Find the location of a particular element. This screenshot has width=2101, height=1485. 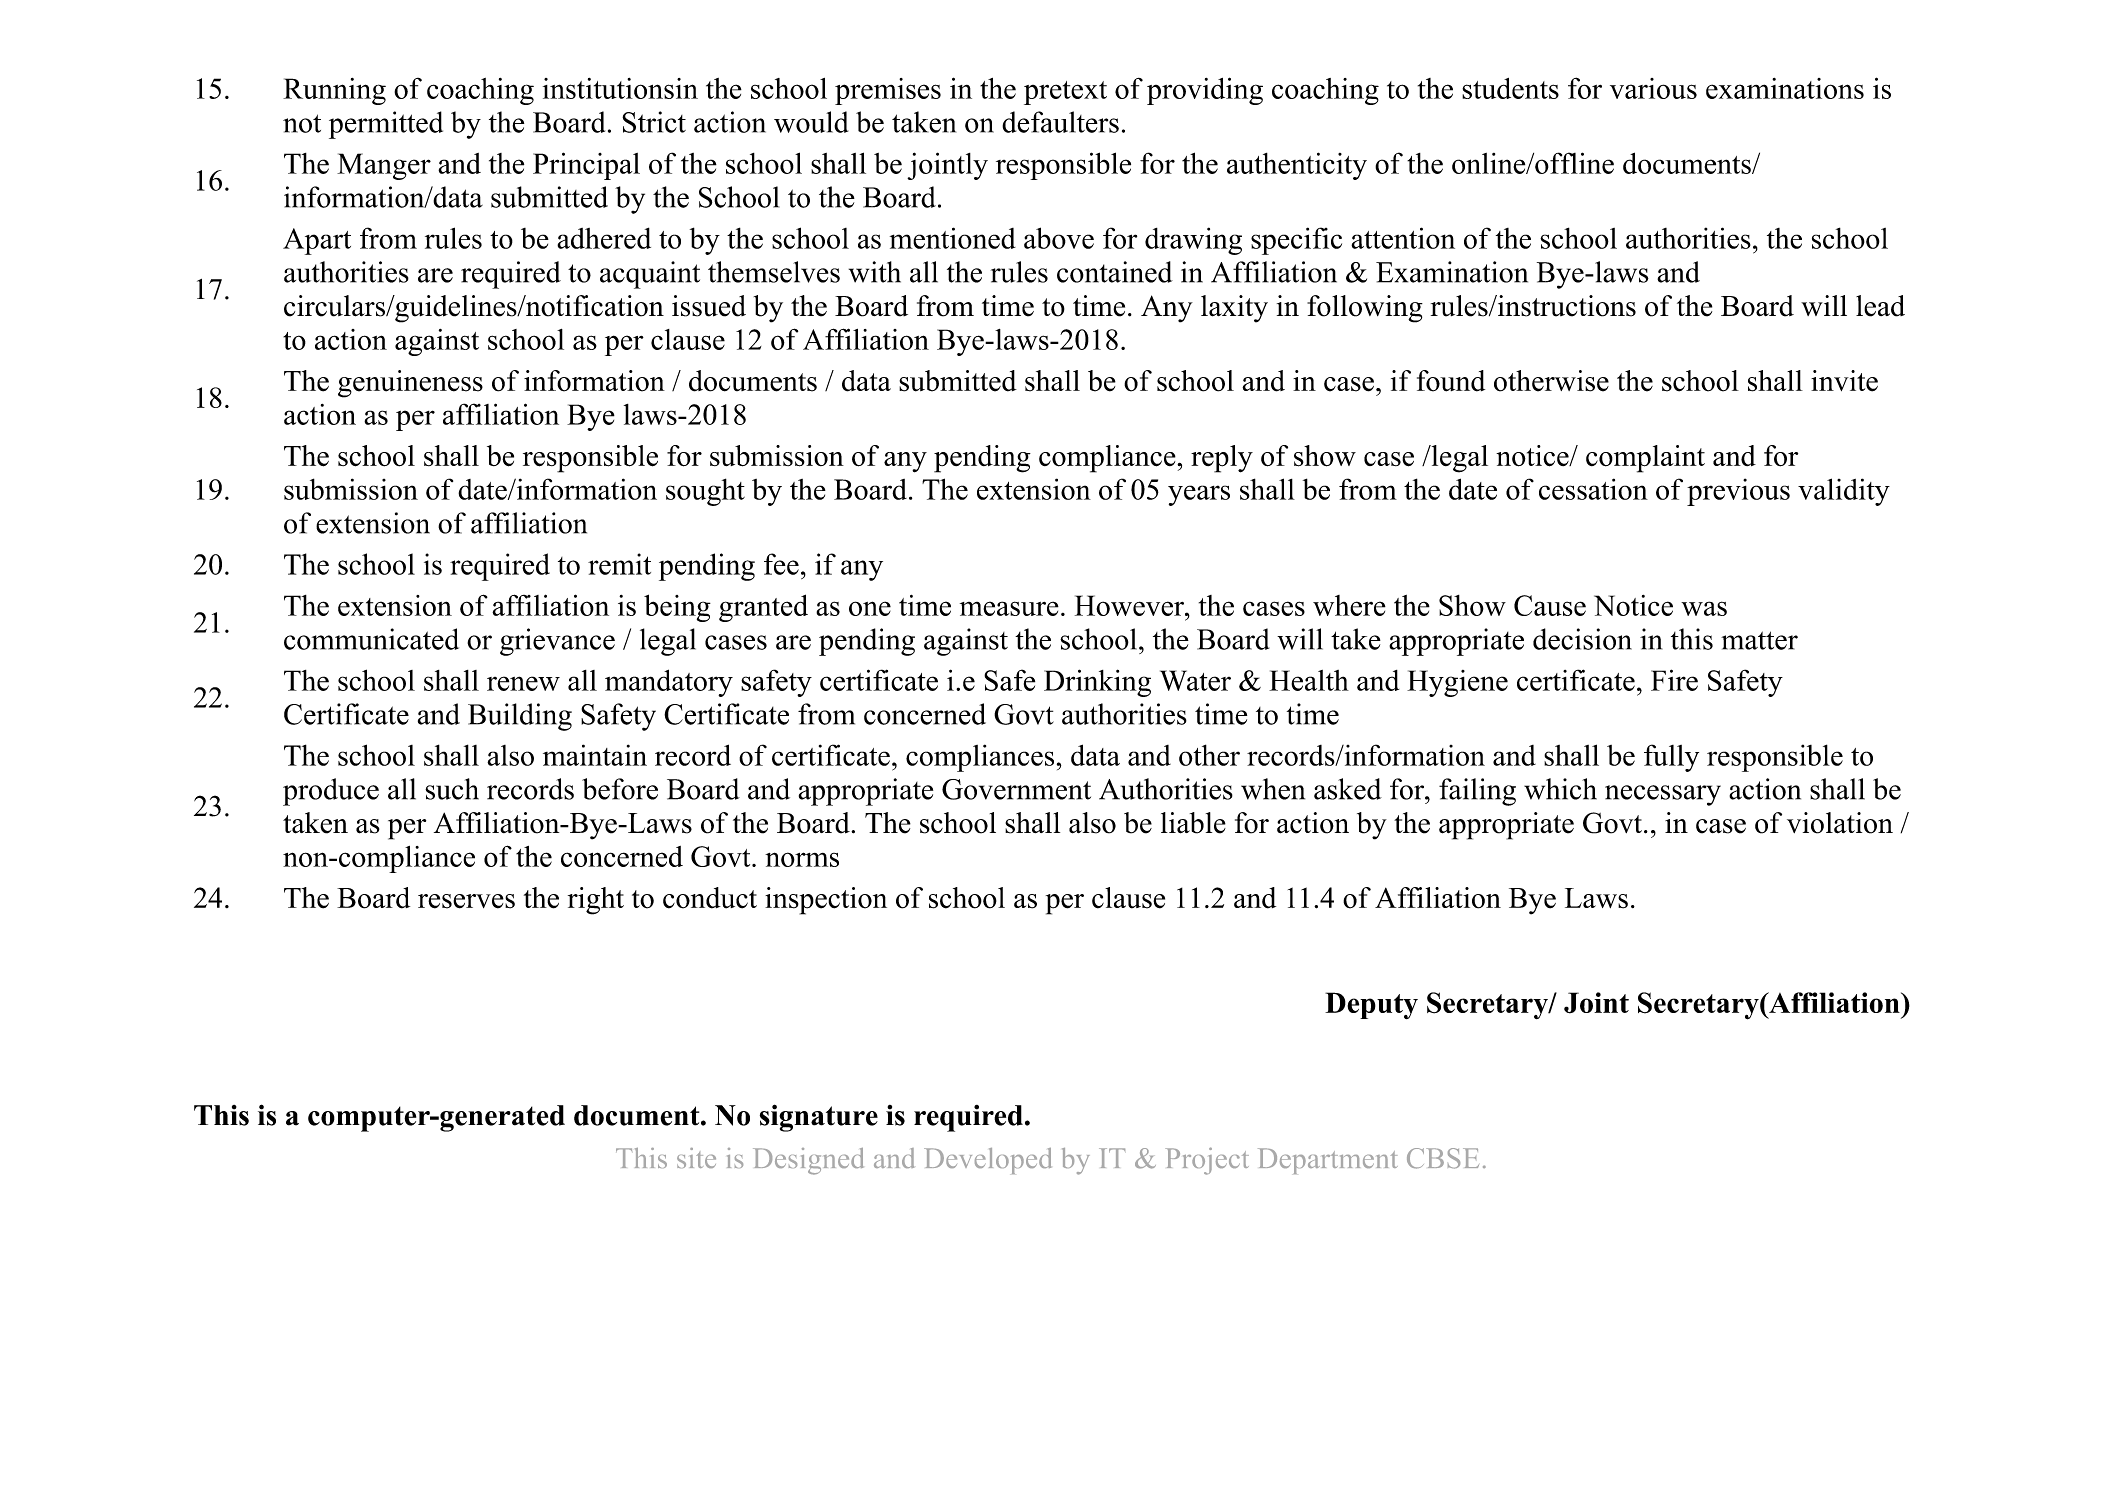

site is located at coordinates (696, 1158).
